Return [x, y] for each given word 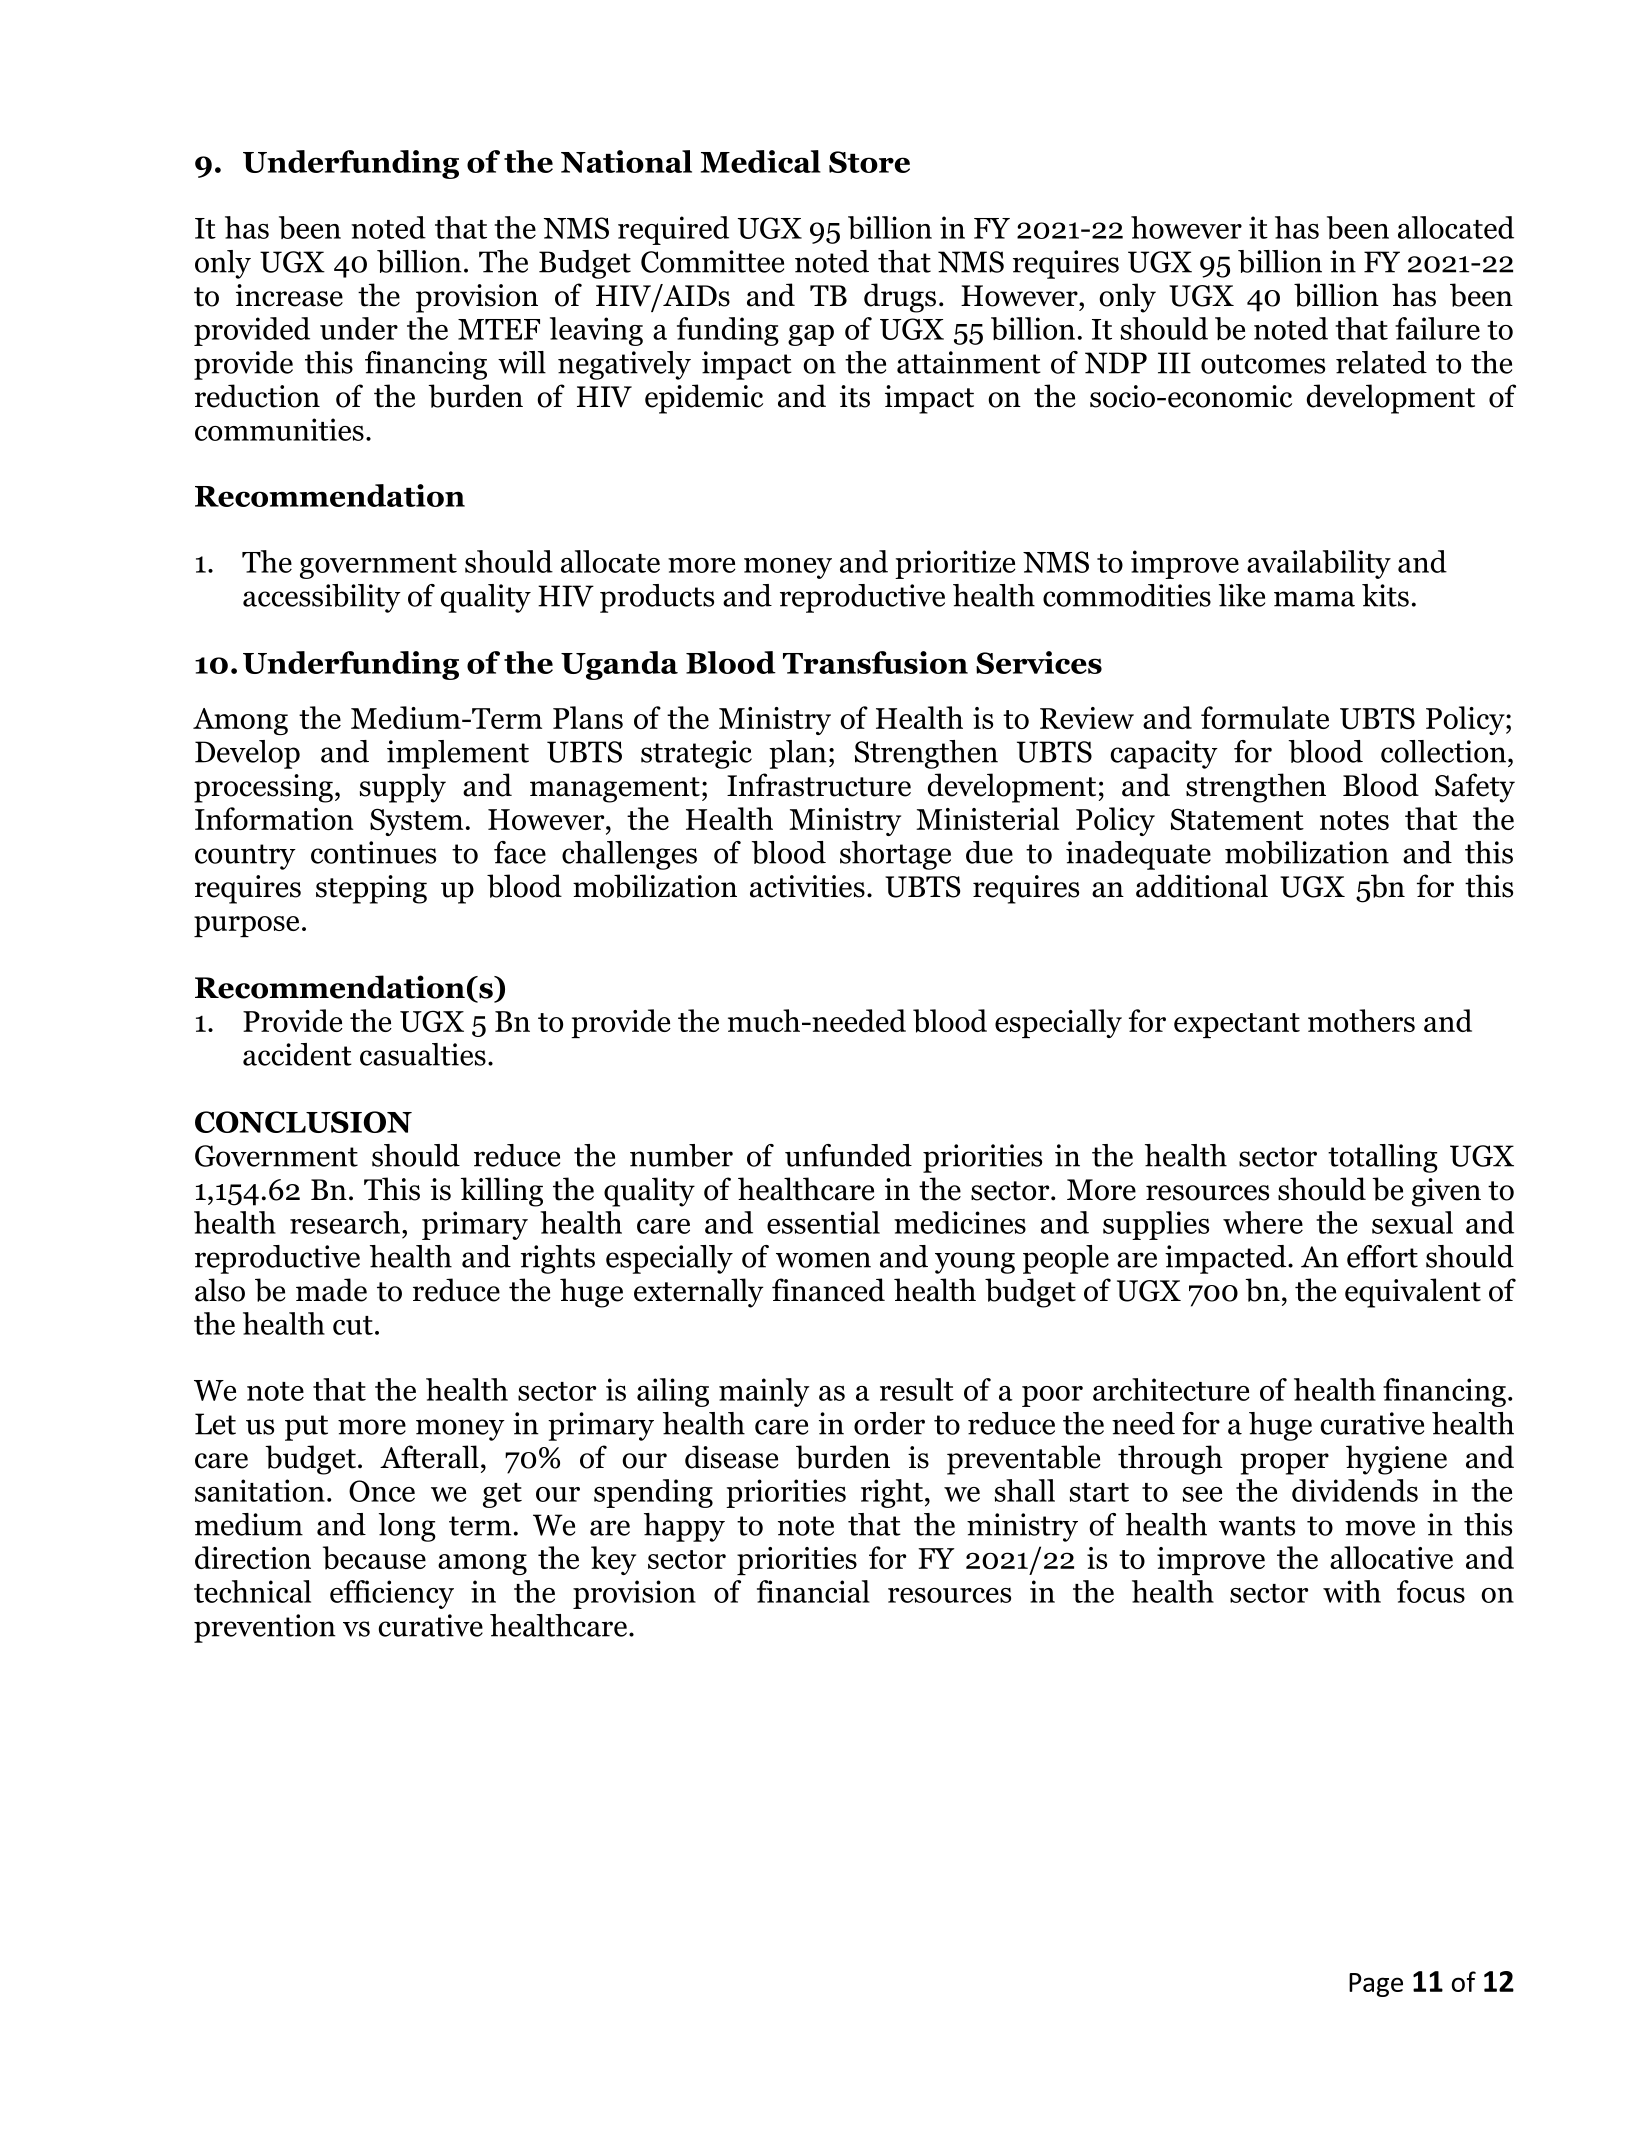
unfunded [848, 1155]
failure [1437, 328]
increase [289, 295]
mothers [1361, 1020]
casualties [423, 1054]
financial [813, 1591]
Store [869, 162]
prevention [265, 1628]
